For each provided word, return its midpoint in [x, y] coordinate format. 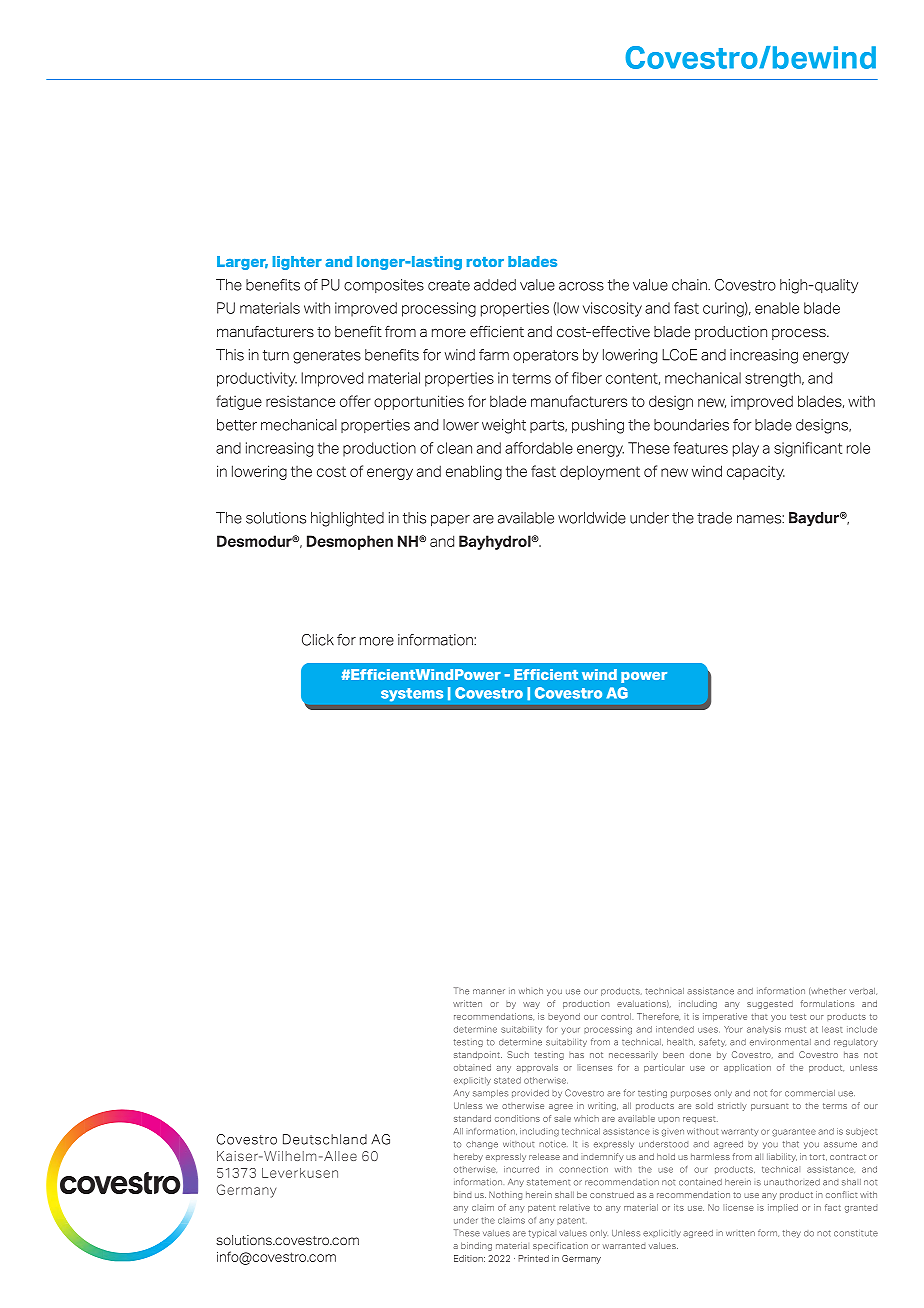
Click [318, 640]
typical [542, 1234]
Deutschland [325, 1139]
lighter [297, 263]
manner [489, 992]
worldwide [592, 518]
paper [450, 521]
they [792, 1234]
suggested [770, 1004]
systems [412, 695]
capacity [756, 473]
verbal [863, 991]
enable [777, 308]
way [531, 1005]
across [581, 286]
